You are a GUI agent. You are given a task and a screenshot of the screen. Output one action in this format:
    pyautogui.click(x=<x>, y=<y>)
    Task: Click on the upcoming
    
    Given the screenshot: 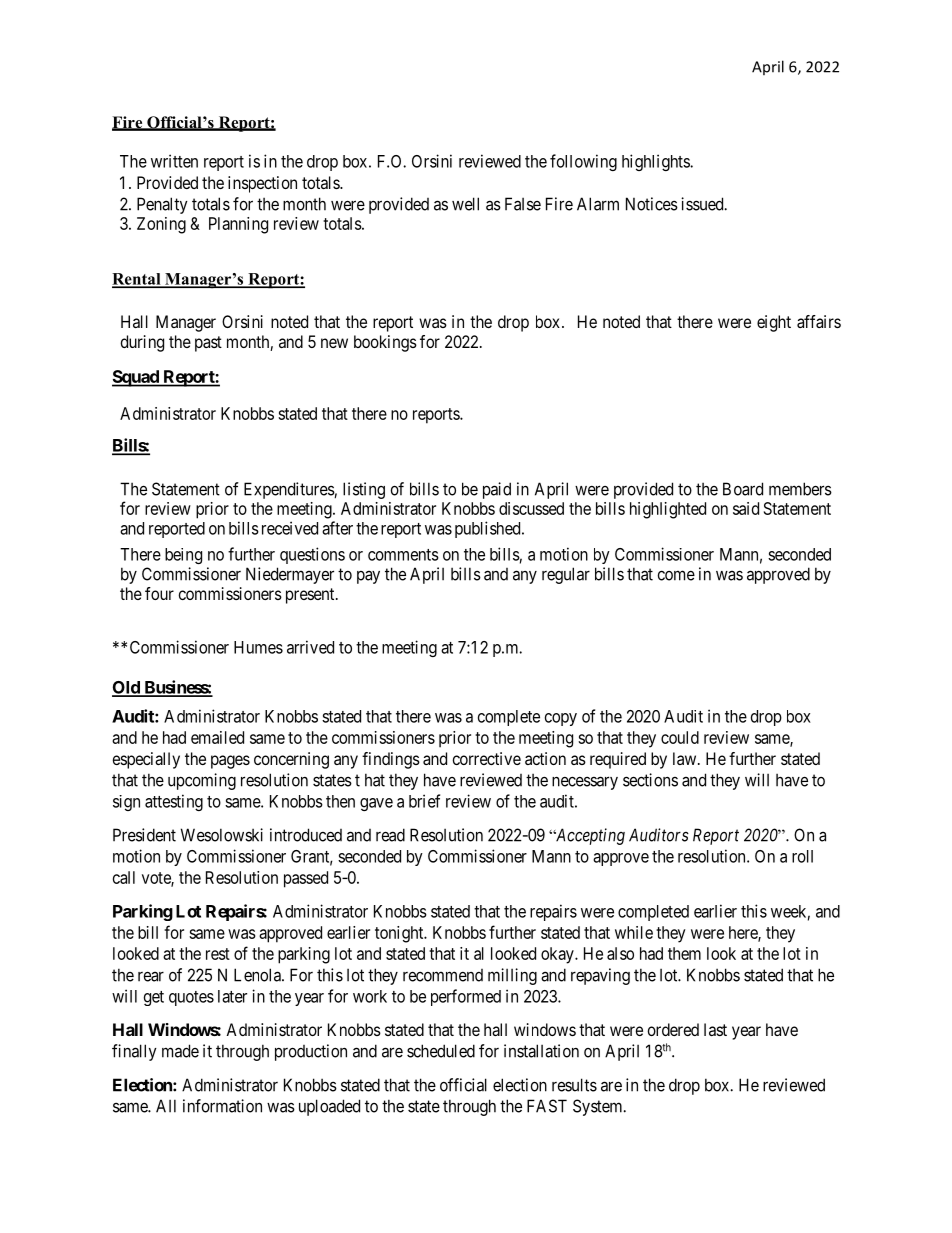 What is the action you would take?
    pyautogui.click(x=202, y=781)
